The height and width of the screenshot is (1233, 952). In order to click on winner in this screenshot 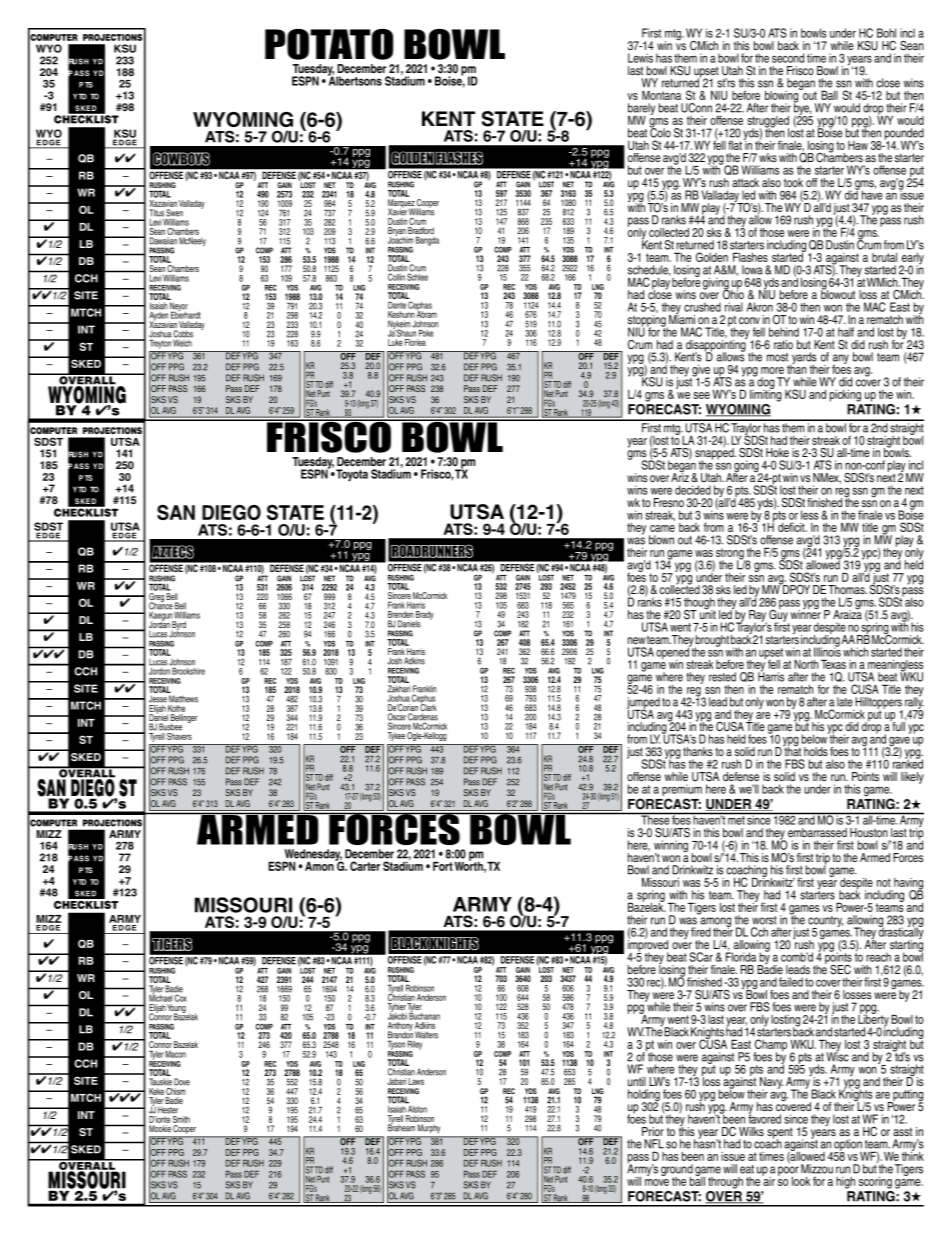, I will do `click(806, 613)`.
